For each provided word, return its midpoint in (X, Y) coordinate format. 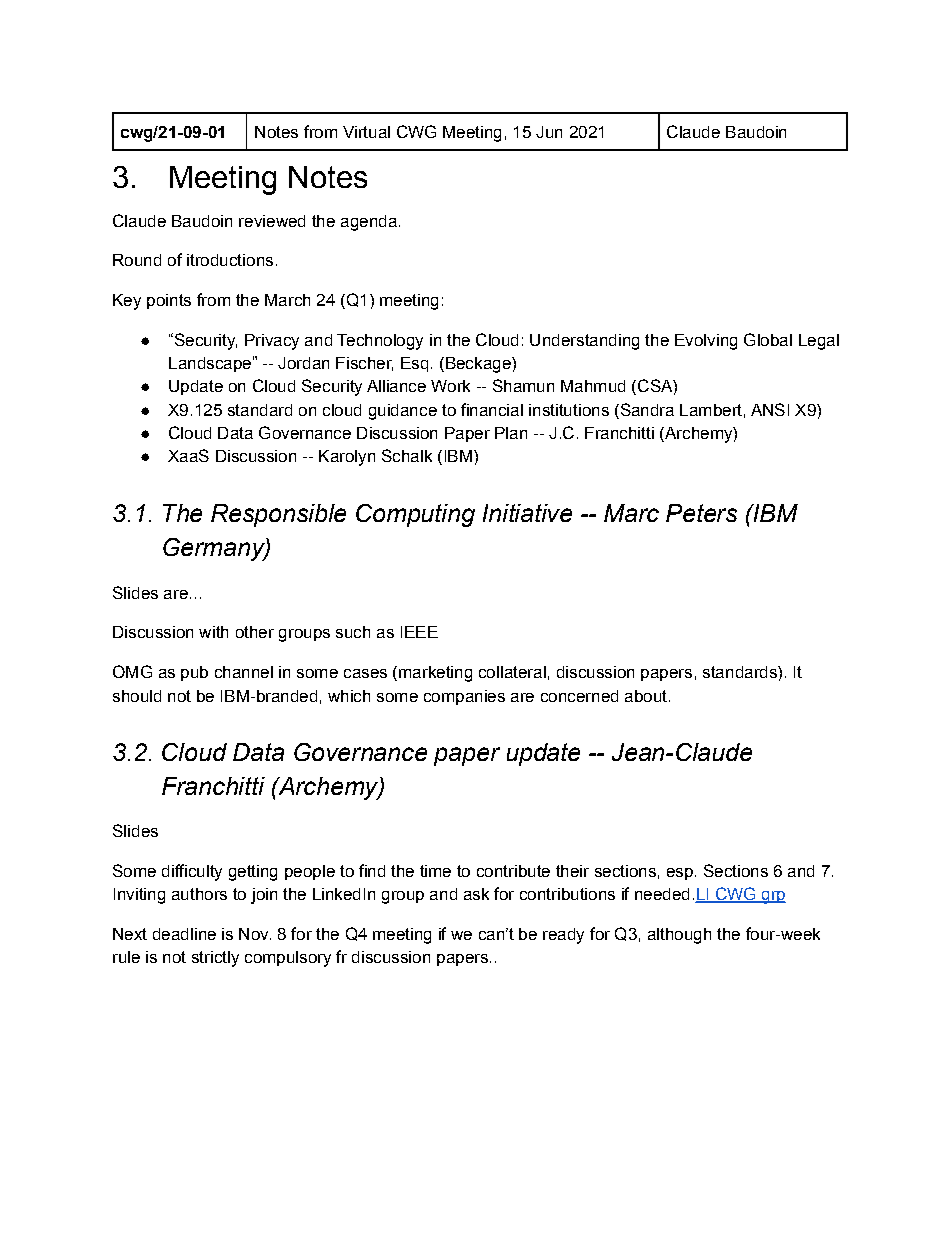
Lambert (711, 410)
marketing (435, 674)
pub (194, 673)
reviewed (272, 221)
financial (492, 409)
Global (768, 339)
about (646, 696)
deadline (184, 934)
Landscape (210, 364)
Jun (549, 132)
